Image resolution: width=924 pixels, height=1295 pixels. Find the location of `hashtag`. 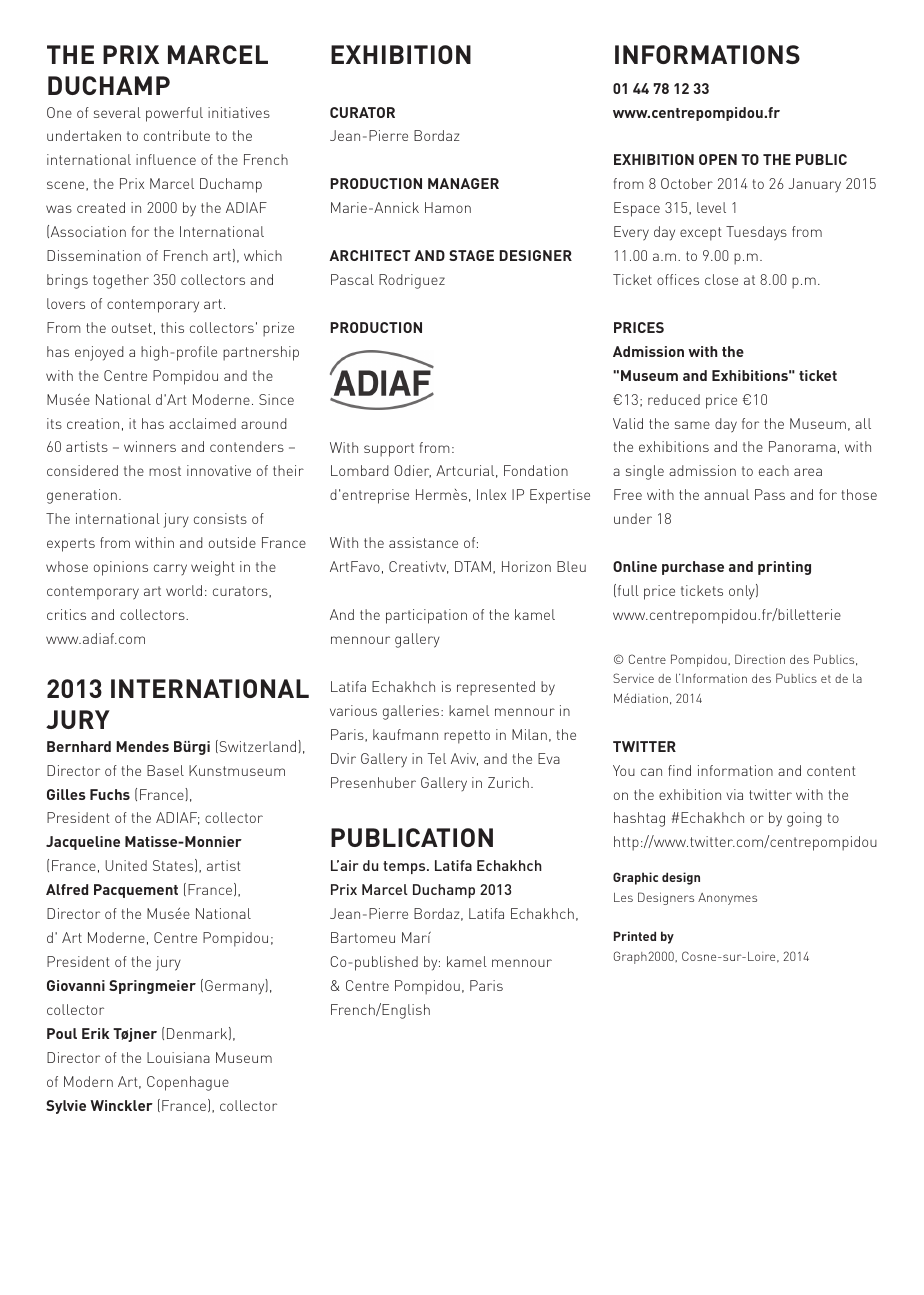

hashtag is located at coordinates (639, 819).
